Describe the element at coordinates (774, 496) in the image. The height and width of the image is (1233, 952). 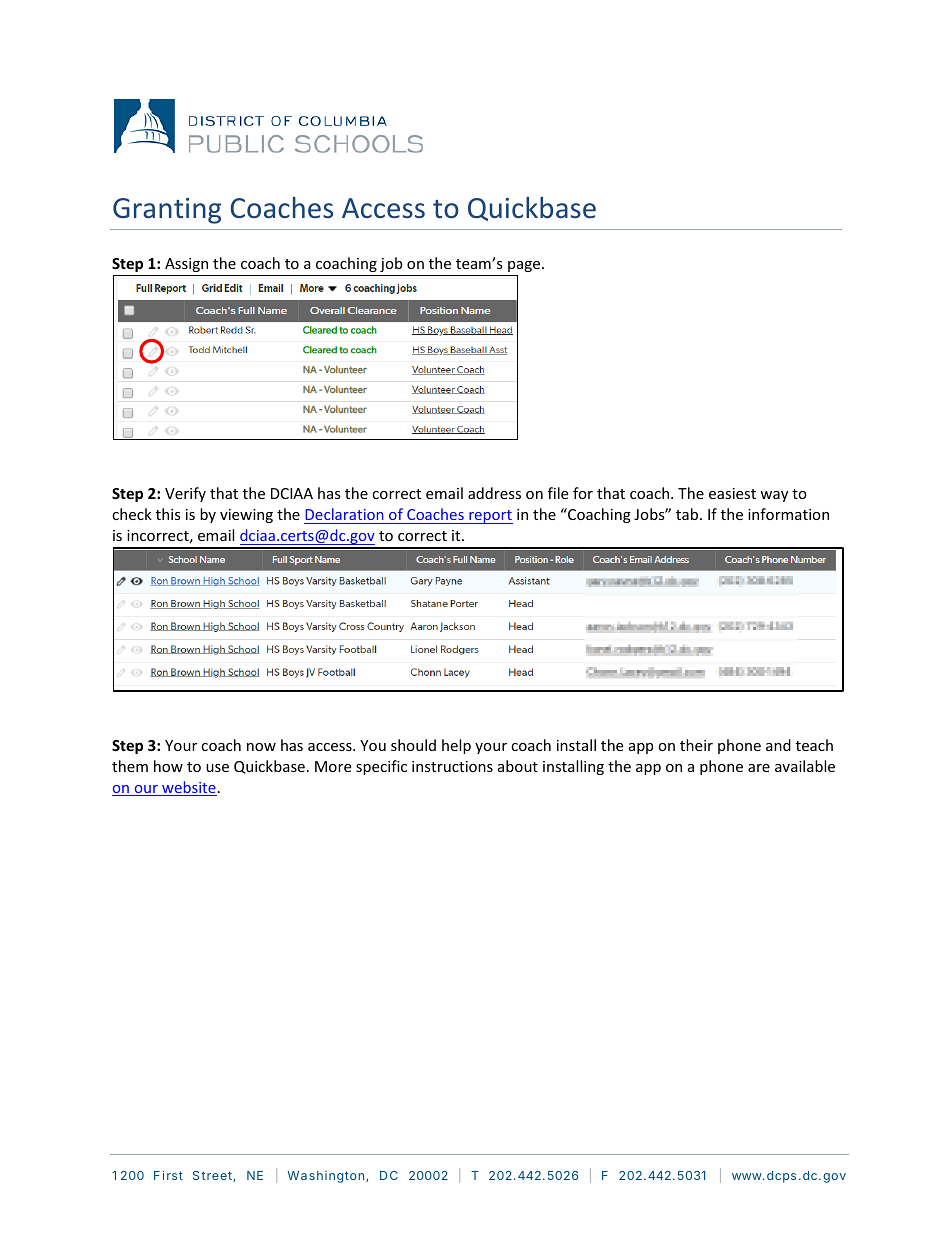
I see `way` at that location.
